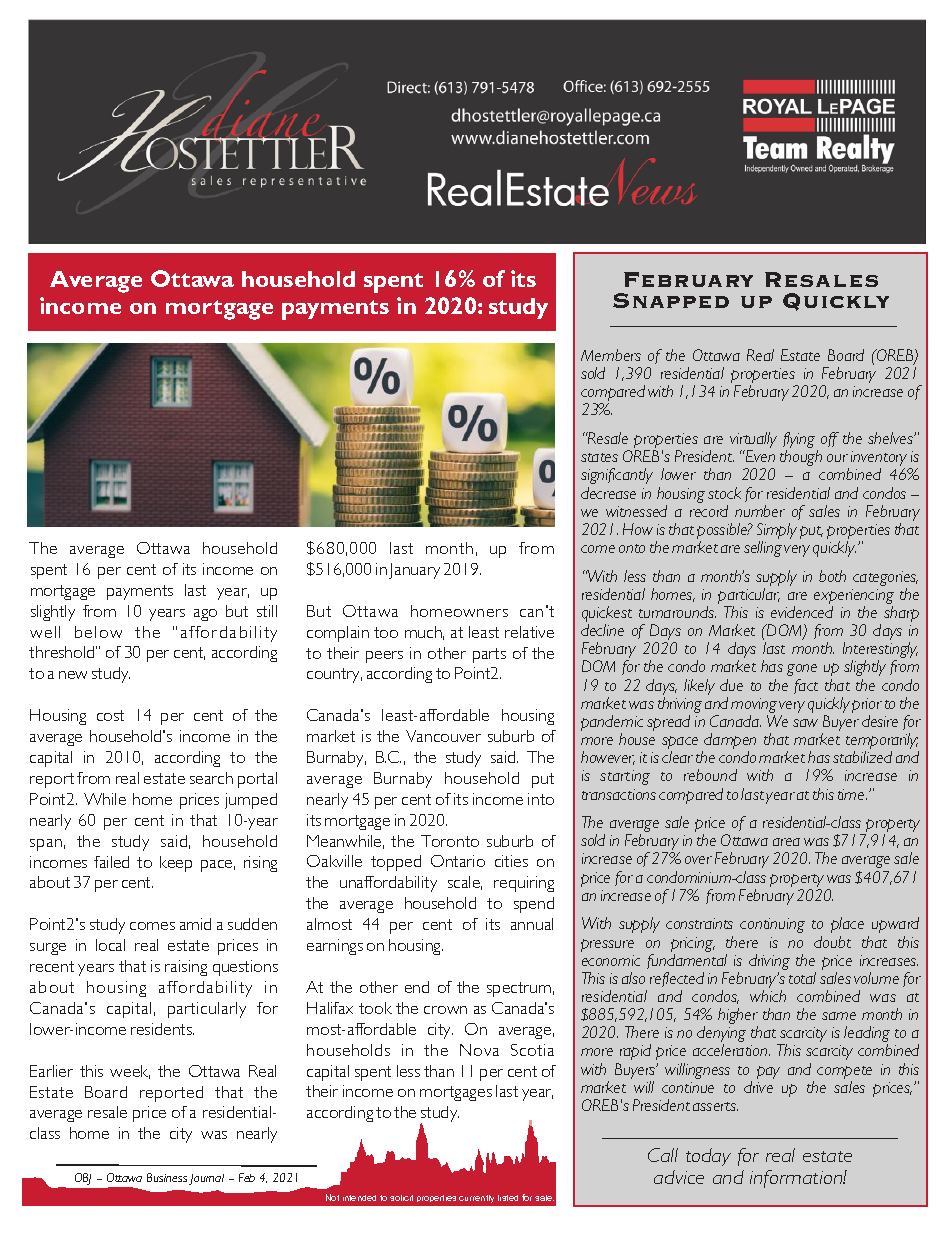 This page has width=952, height=1233. What do you see at coordinates (110, 715) in the page?
I see `cost` at bounding box center [110, 715].
